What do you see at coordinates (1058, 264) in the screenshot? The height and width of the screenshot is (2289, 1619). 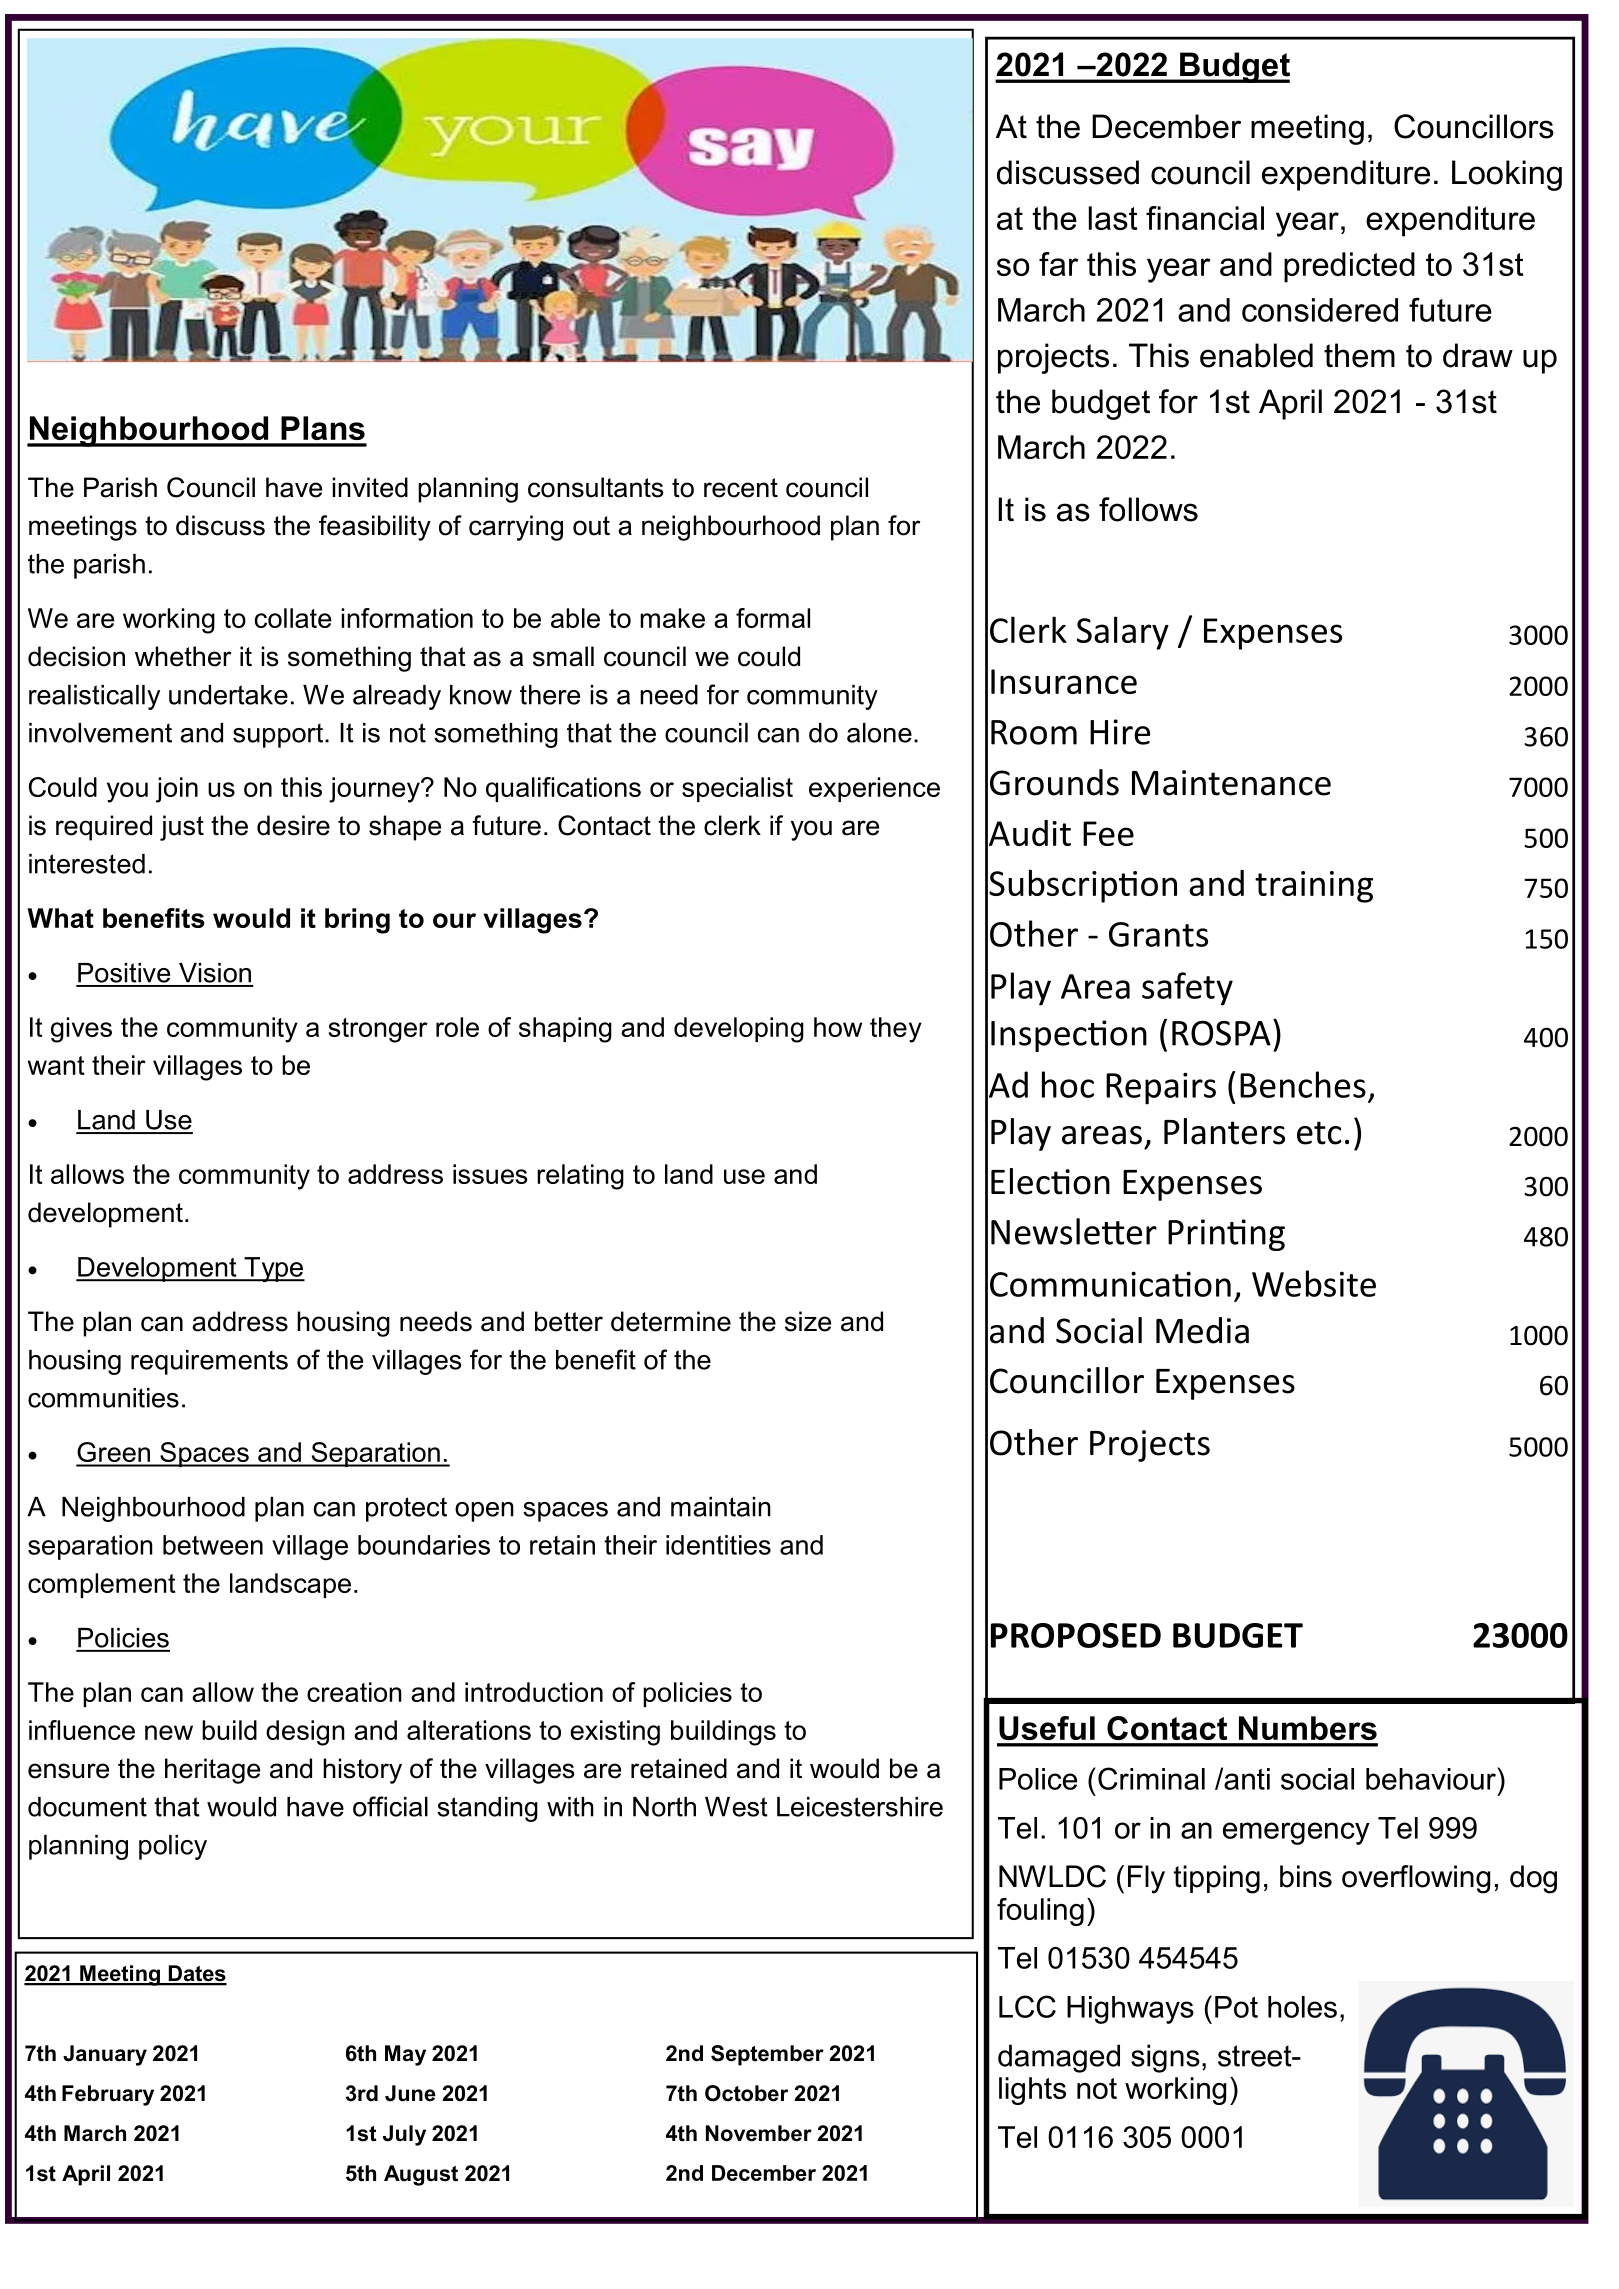 I see `far` at bounding box center [1058, 264].
